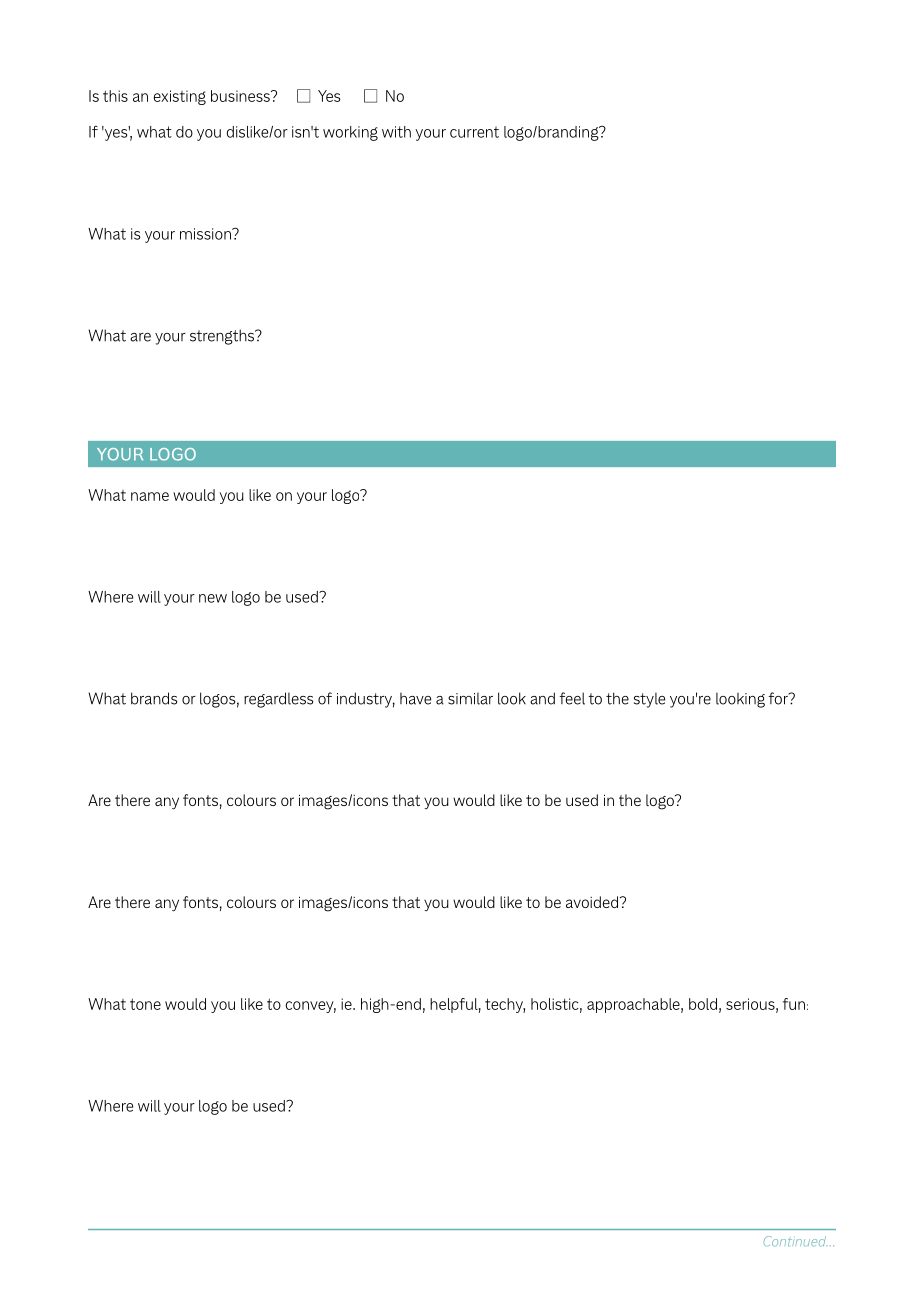 The width and height of the screenshot is (924, 1308). What do you see at coordinates (206, 234) in the screenshot?
I see `mission` at bounding box center [206, 234].
